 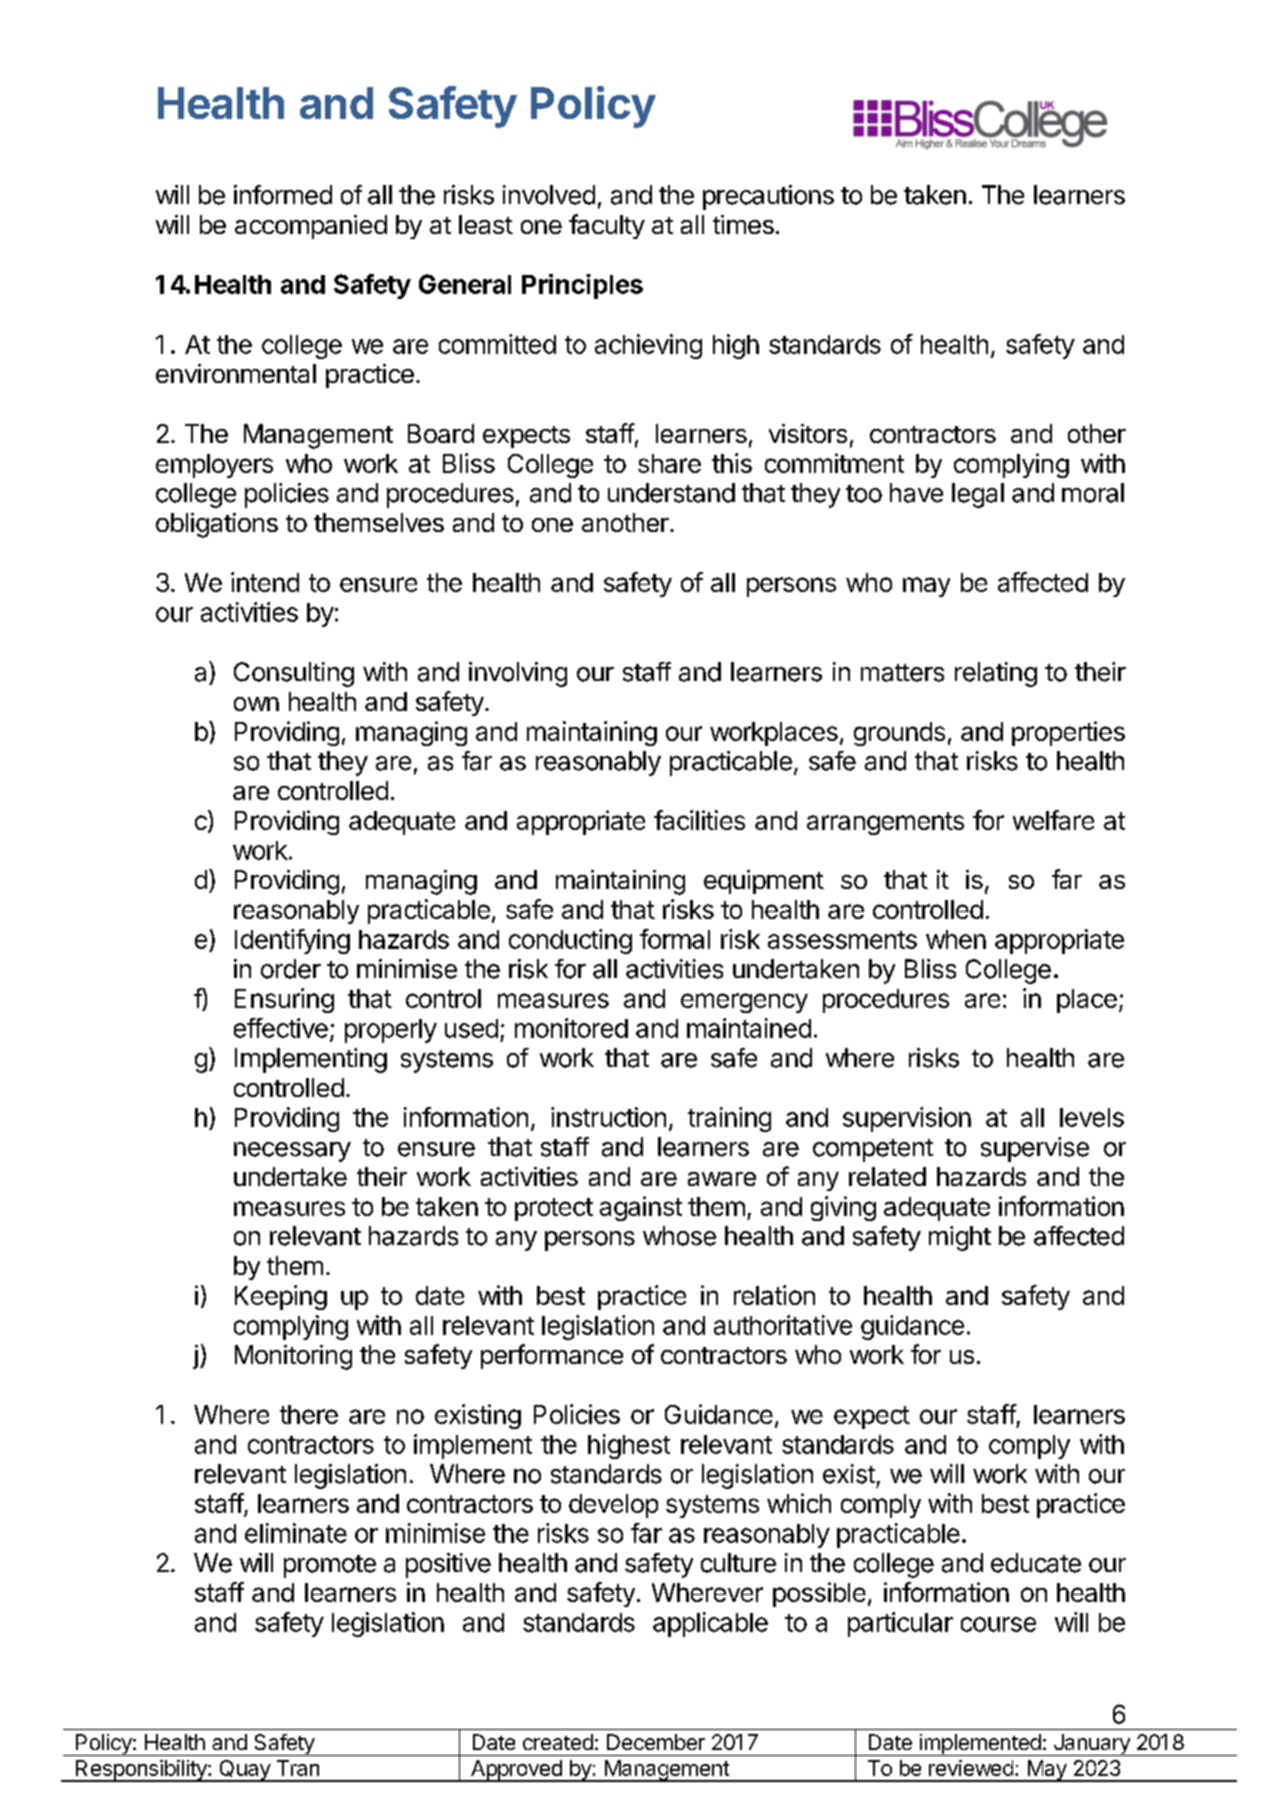 What do you see at coordinates (768, 197) in the page?
I see `precautions` at bounding box center [768, 197].
